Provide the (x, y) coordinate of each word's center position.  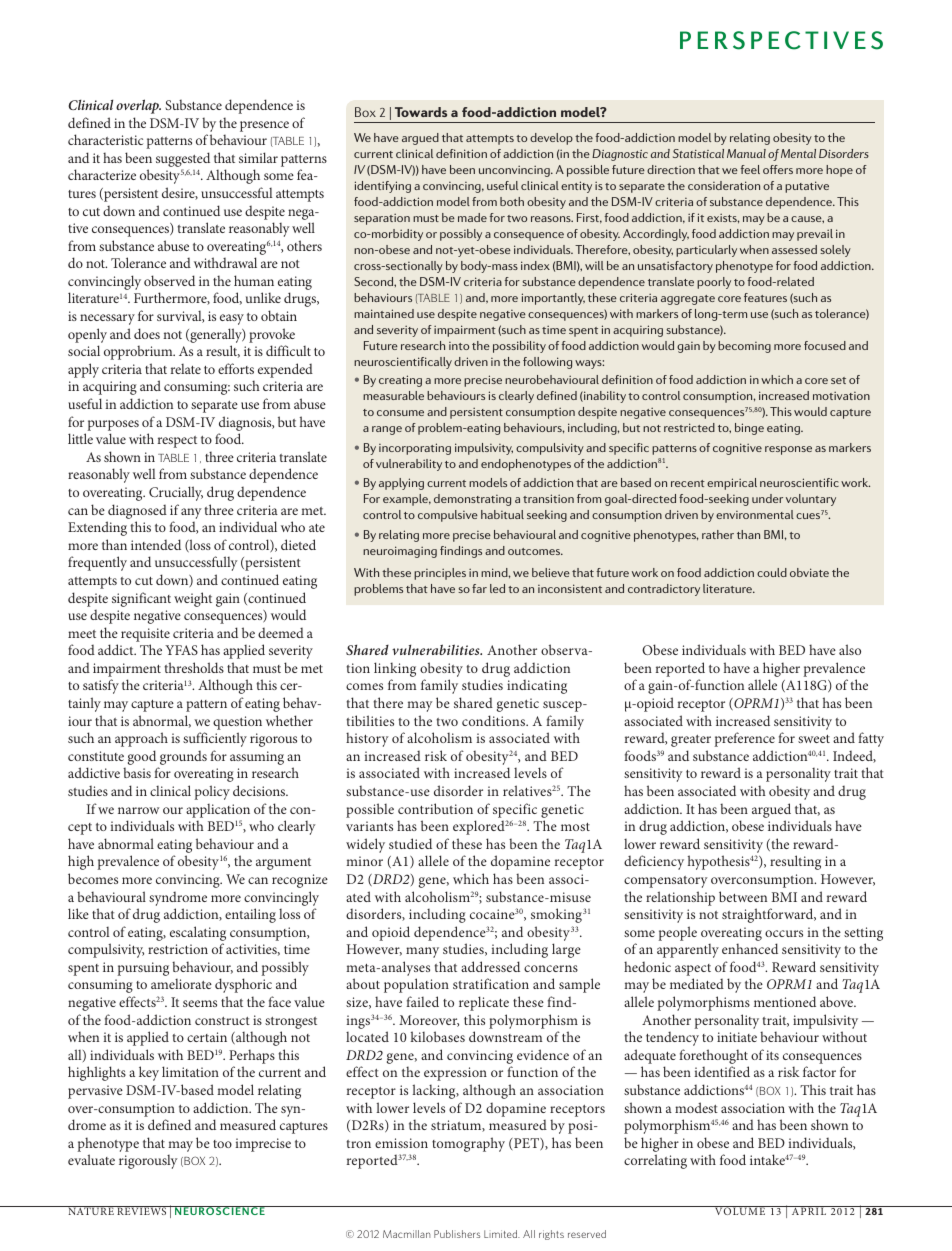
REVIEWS (142, 1210)
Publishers (457, 1234)
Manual (746, 153)
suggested (183, 161)
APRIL (809, 1210)
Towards (421, 112)
